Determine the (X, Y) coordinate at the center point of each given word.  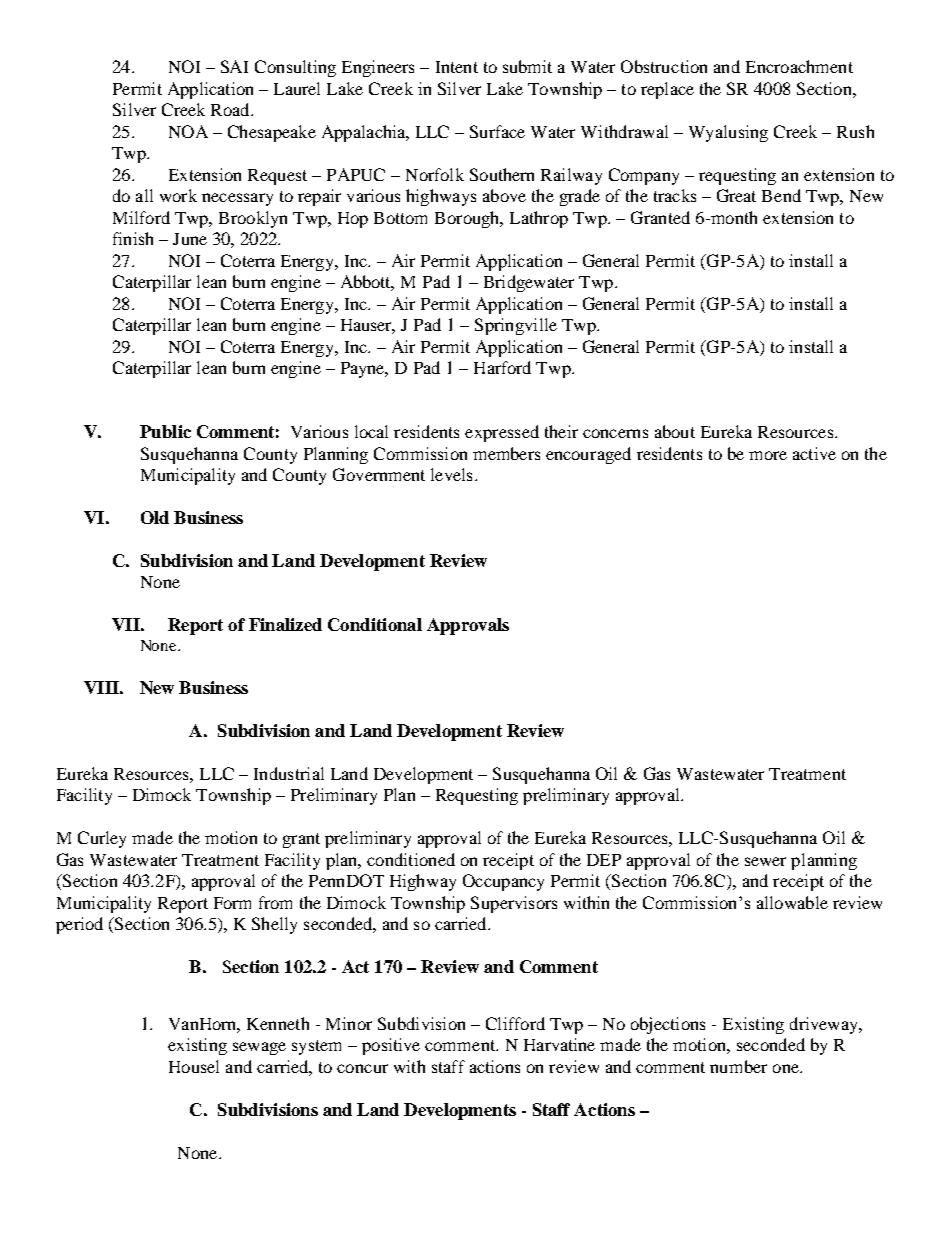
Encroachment (799, 66)
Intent (457, 67)
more (768, 455)
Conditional (375, 624)
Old (155, 517)
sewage (259, 1048)
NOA (188, 131)
